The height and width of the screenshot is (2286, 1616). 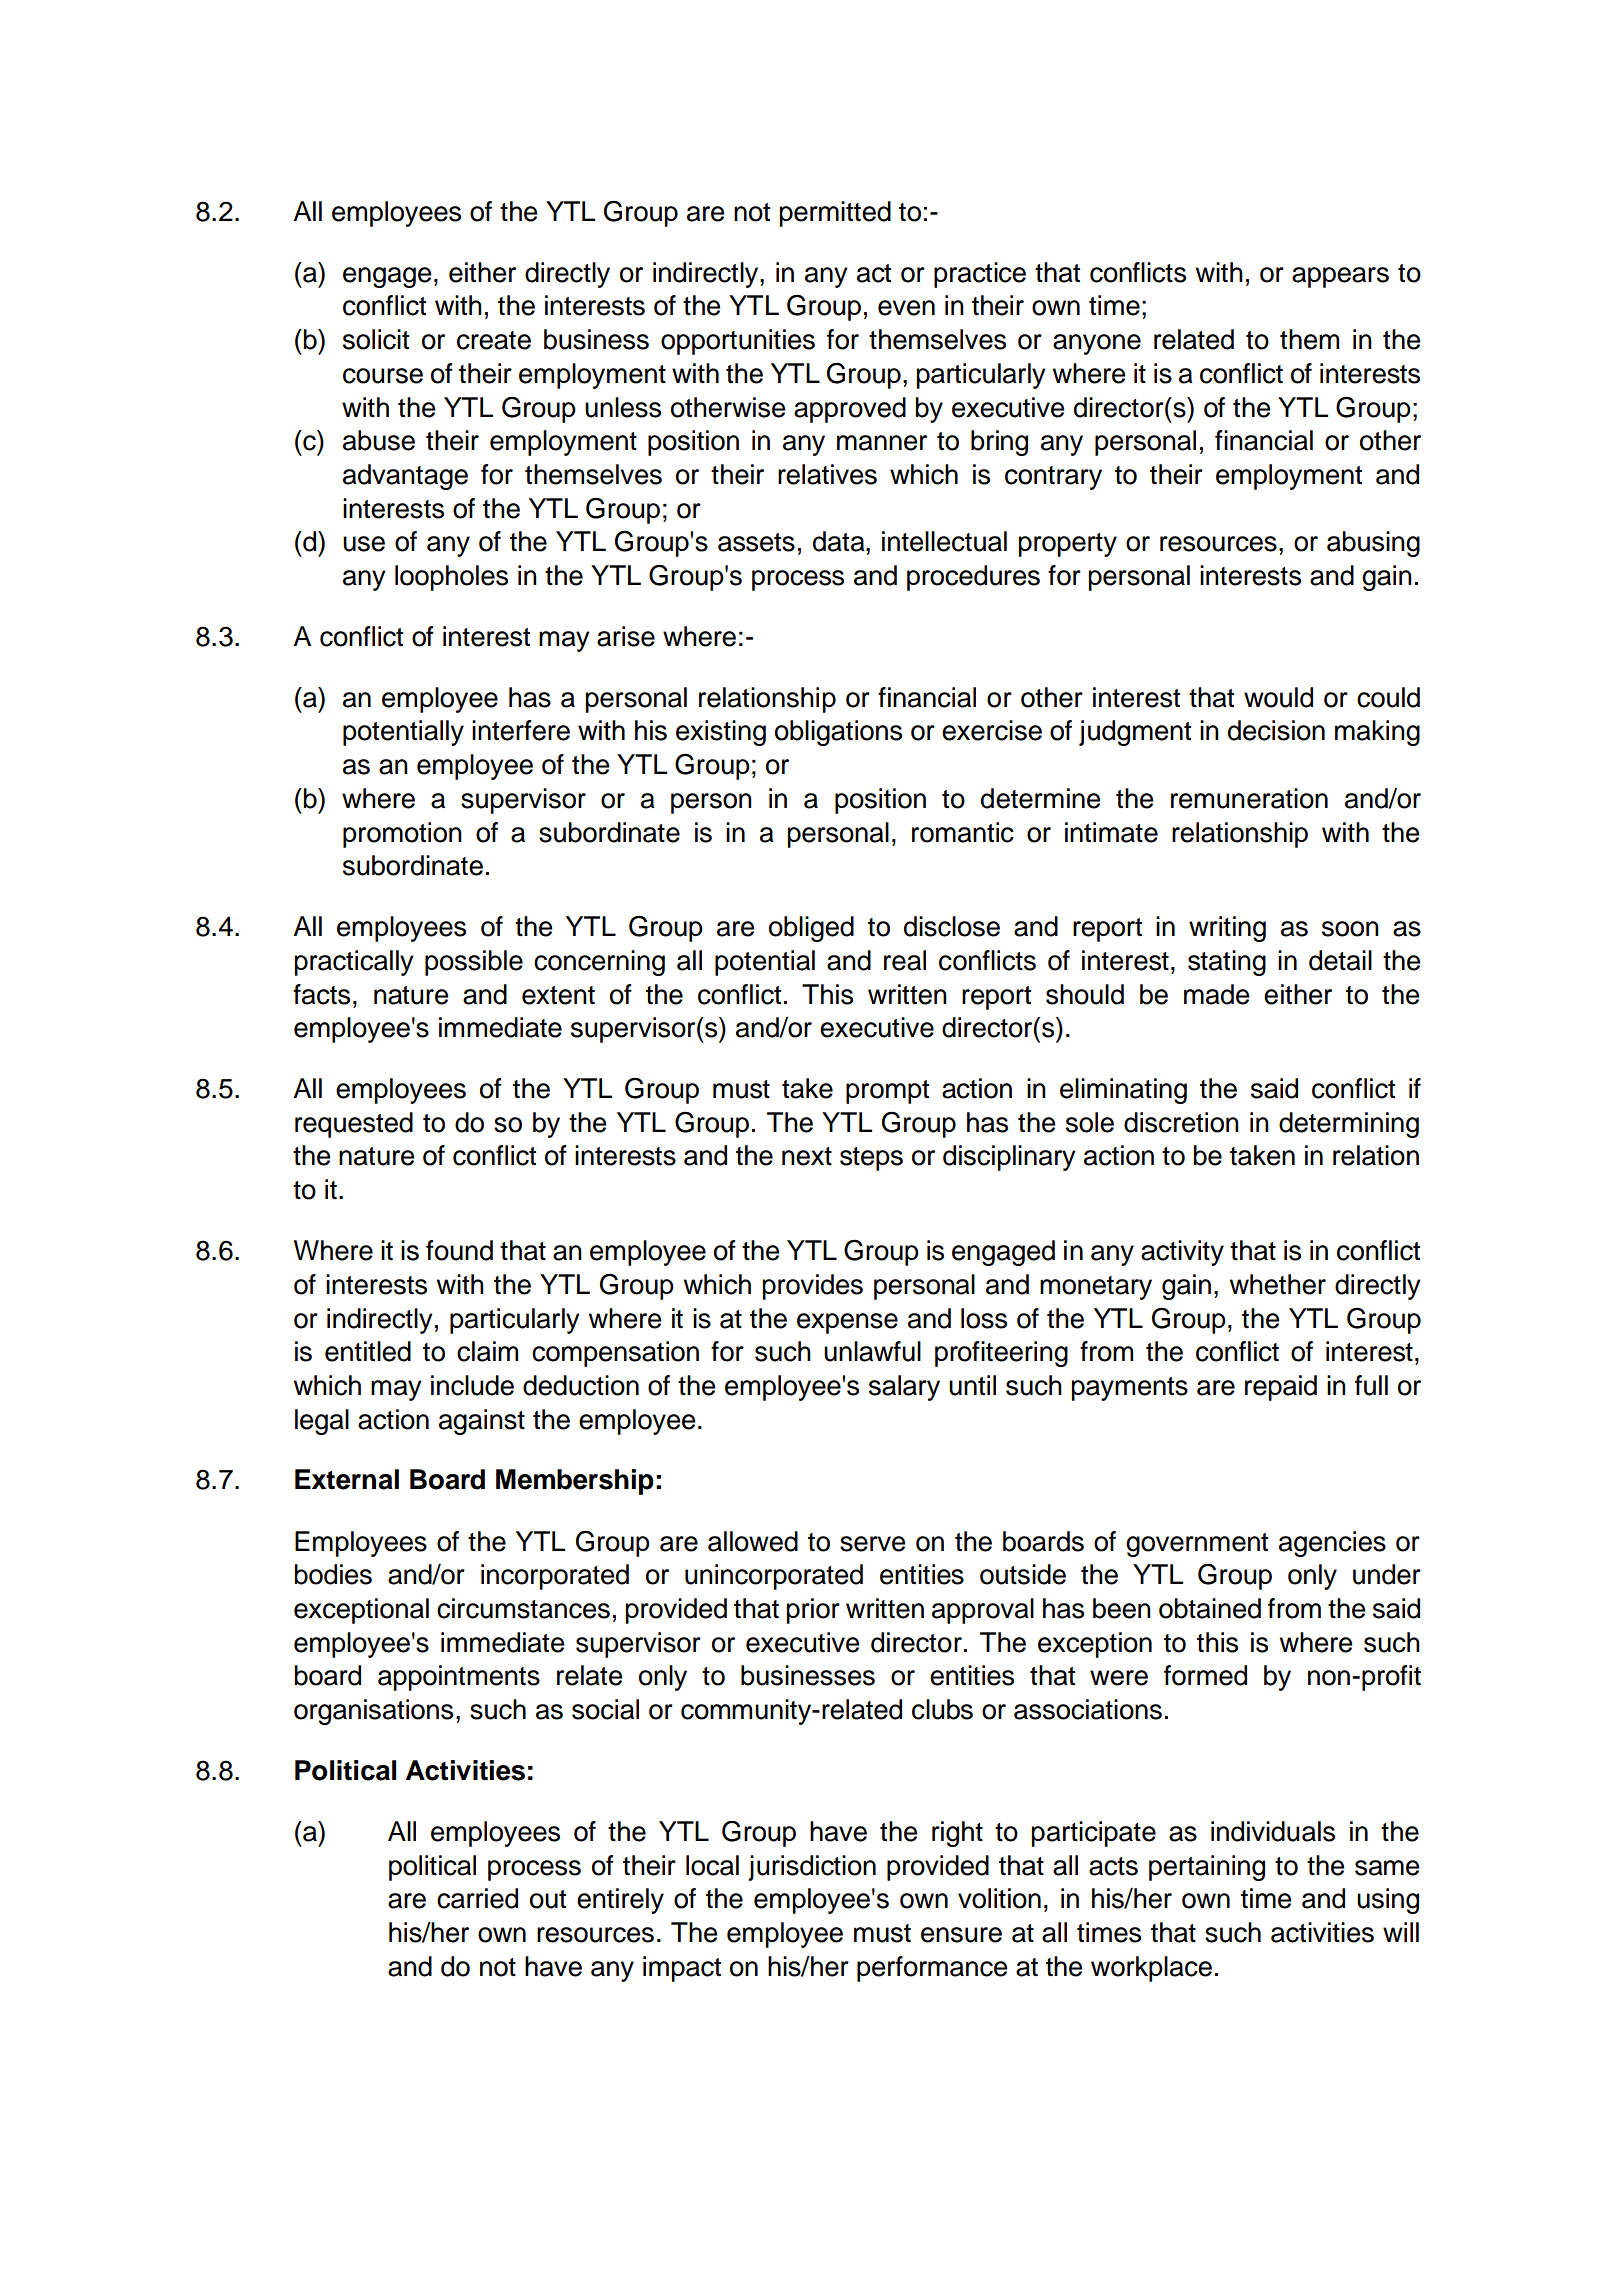 What do you see at coordinates (1340, 277) in the screenshot?
I see `appears` at bounding box center [1340, 277].
